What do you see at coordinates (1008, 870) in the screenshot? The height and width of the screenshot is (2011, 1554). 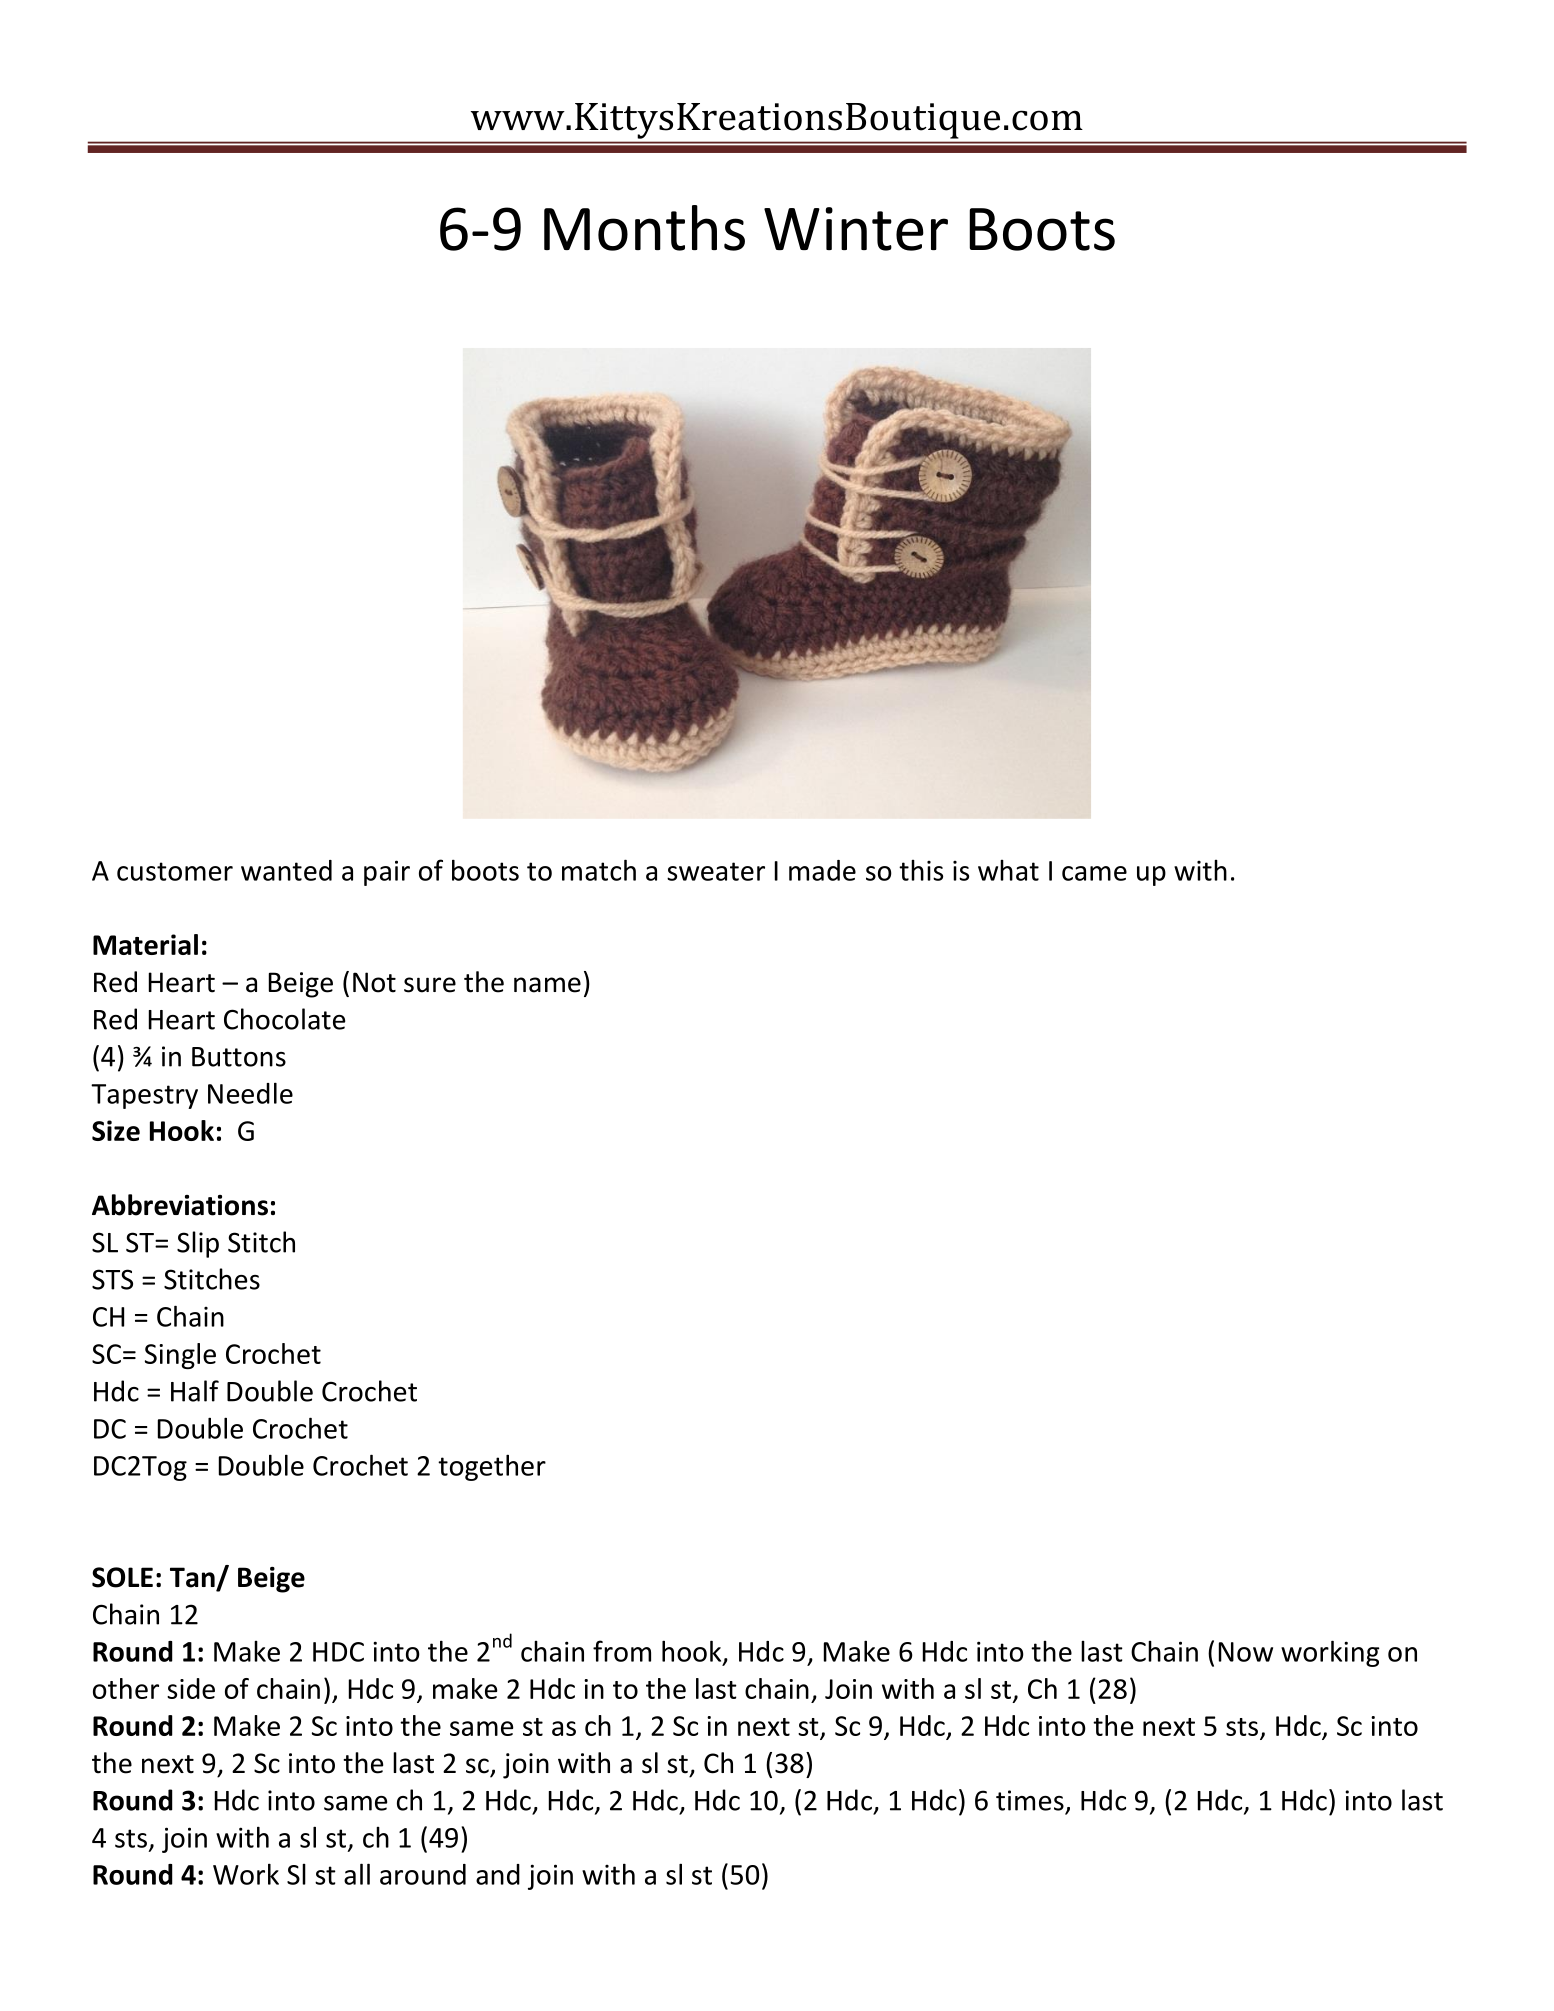 I see `what` at bounding box center [1008, 870].
